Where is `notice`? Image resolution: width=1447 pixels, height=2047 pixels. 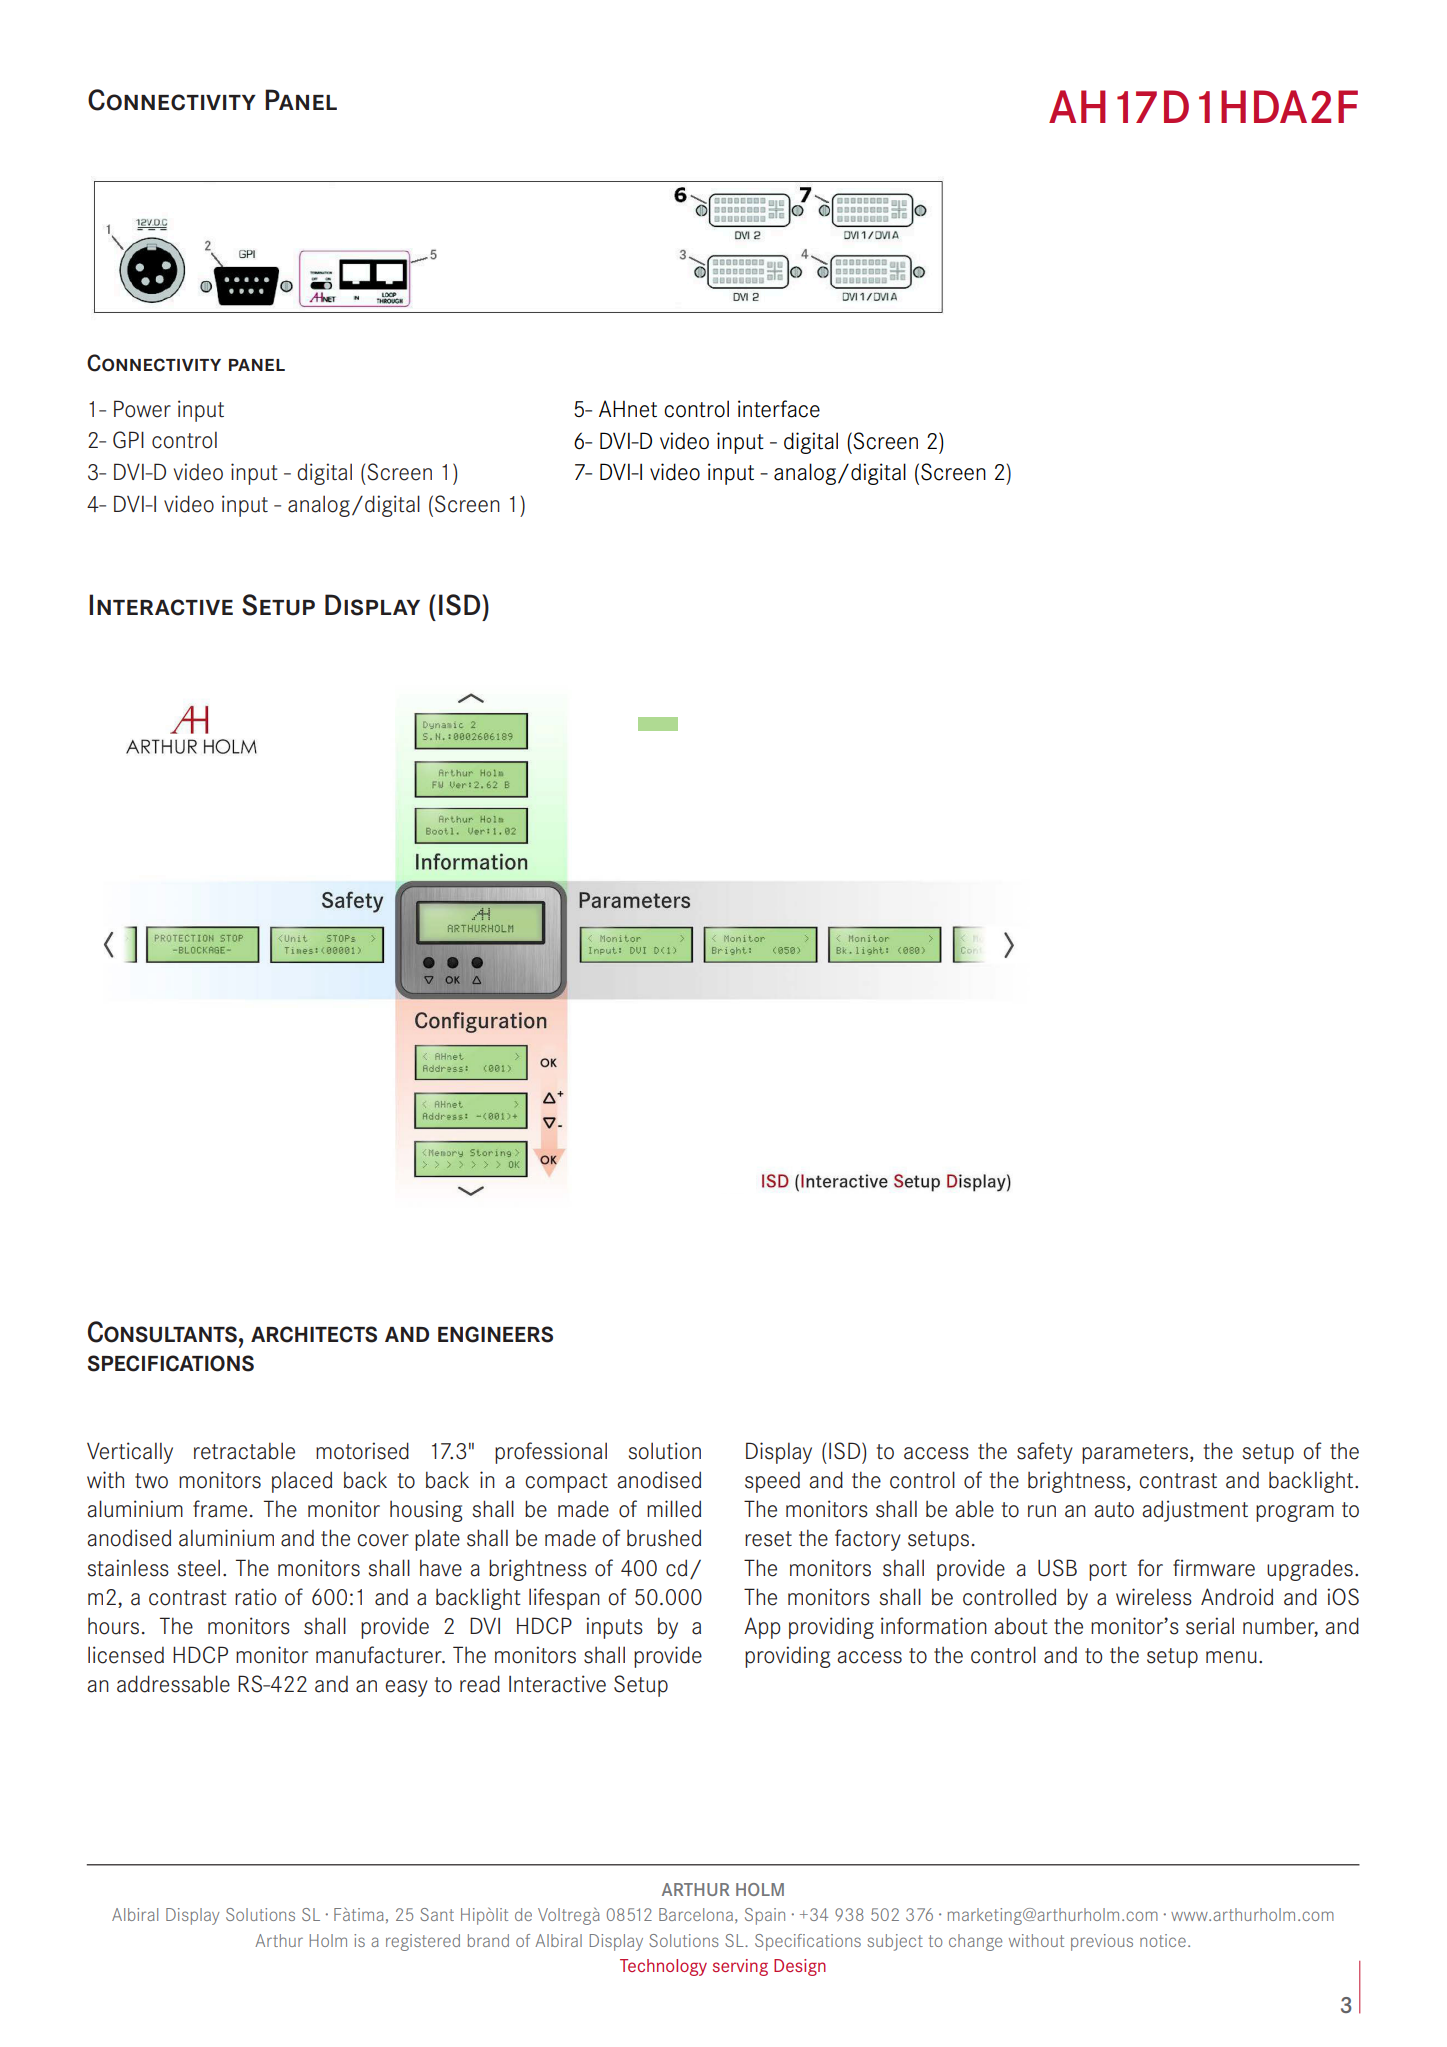
notice is located at coordinates (1163, 1940).
